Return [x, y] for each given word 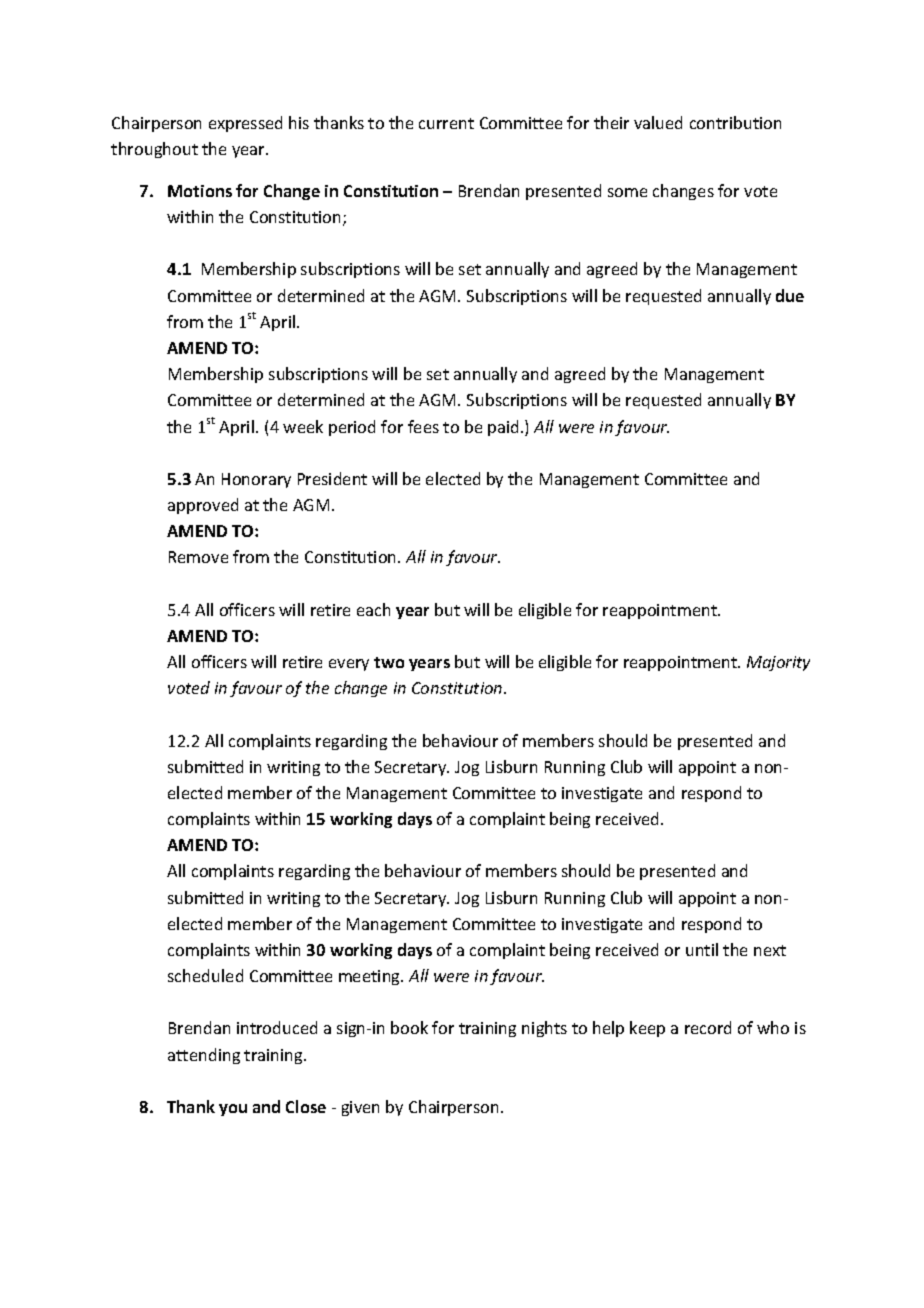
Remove [198, 557]
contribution [735, 122]
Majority [778, 663]
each [373, 609]
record [708, 1027]
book [409, 1027]
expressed [245, 124]
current [446, 123]
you [233, 1110]
